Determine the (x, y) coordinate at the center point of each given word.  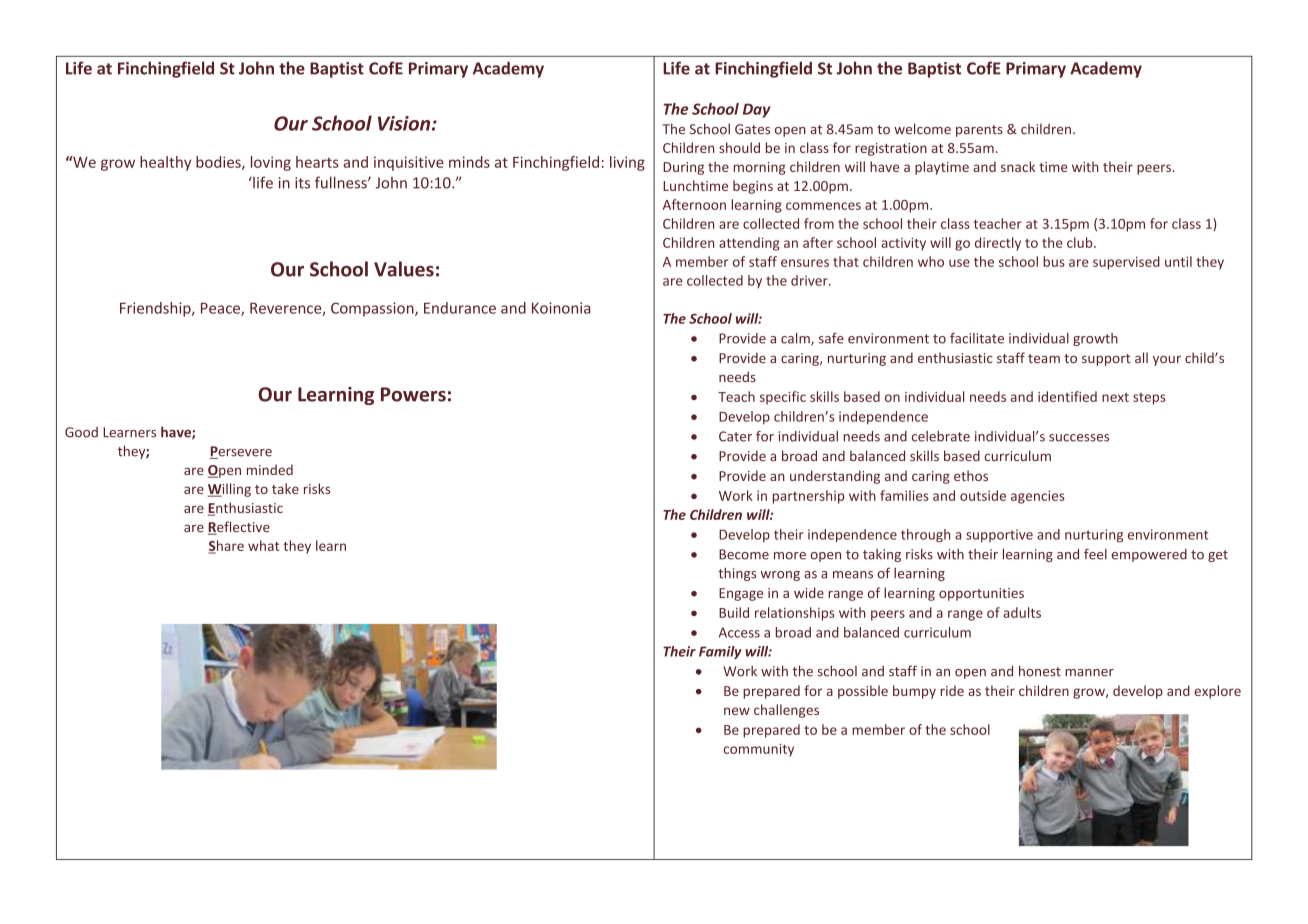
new (737, 711)
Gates (752, 129)
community (758, 750)
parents (979, 131)
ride (952, 690)
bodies (219, 163)
